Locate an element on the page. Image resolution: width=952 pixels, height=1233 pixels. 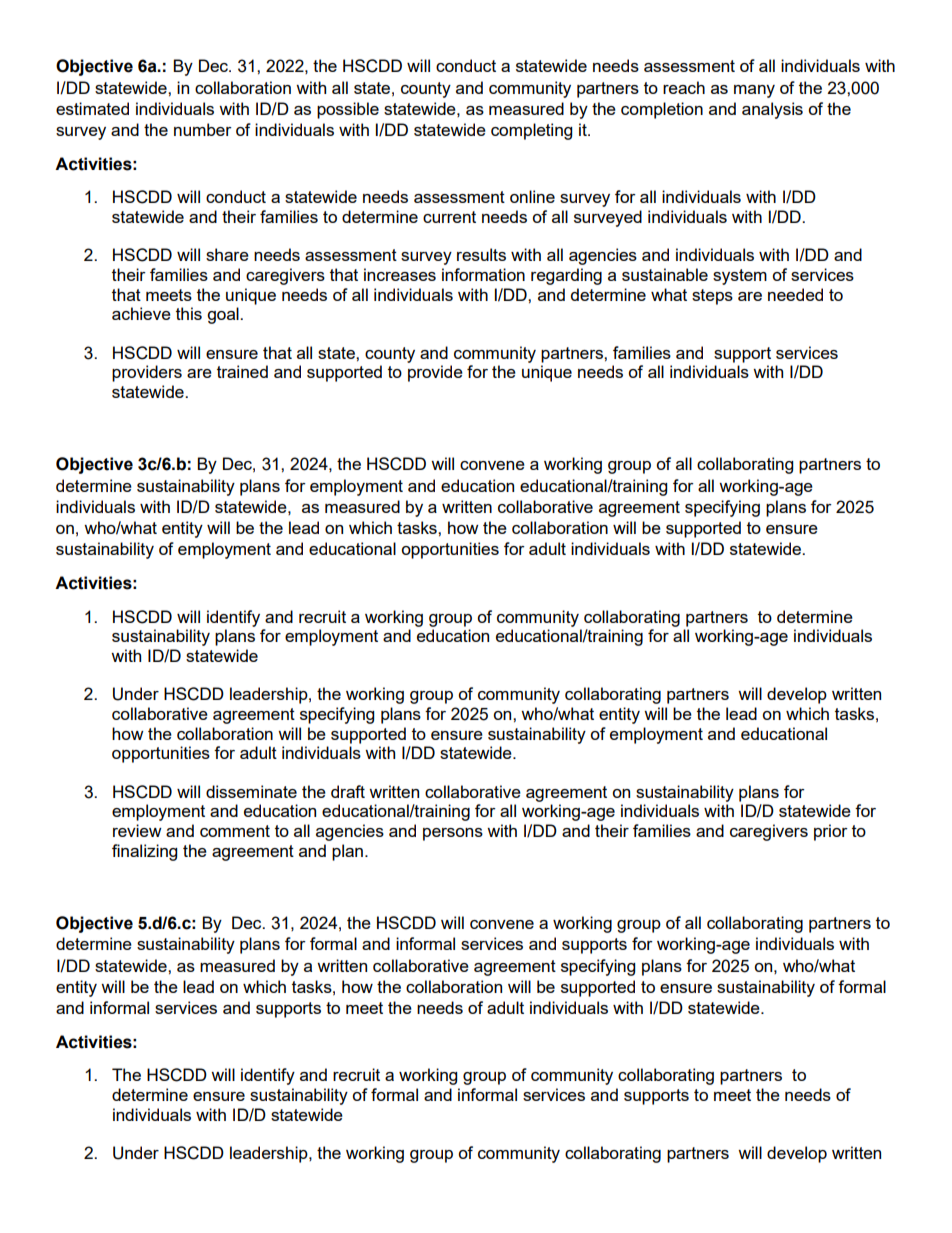
number is located at coordinates (203, 129).
